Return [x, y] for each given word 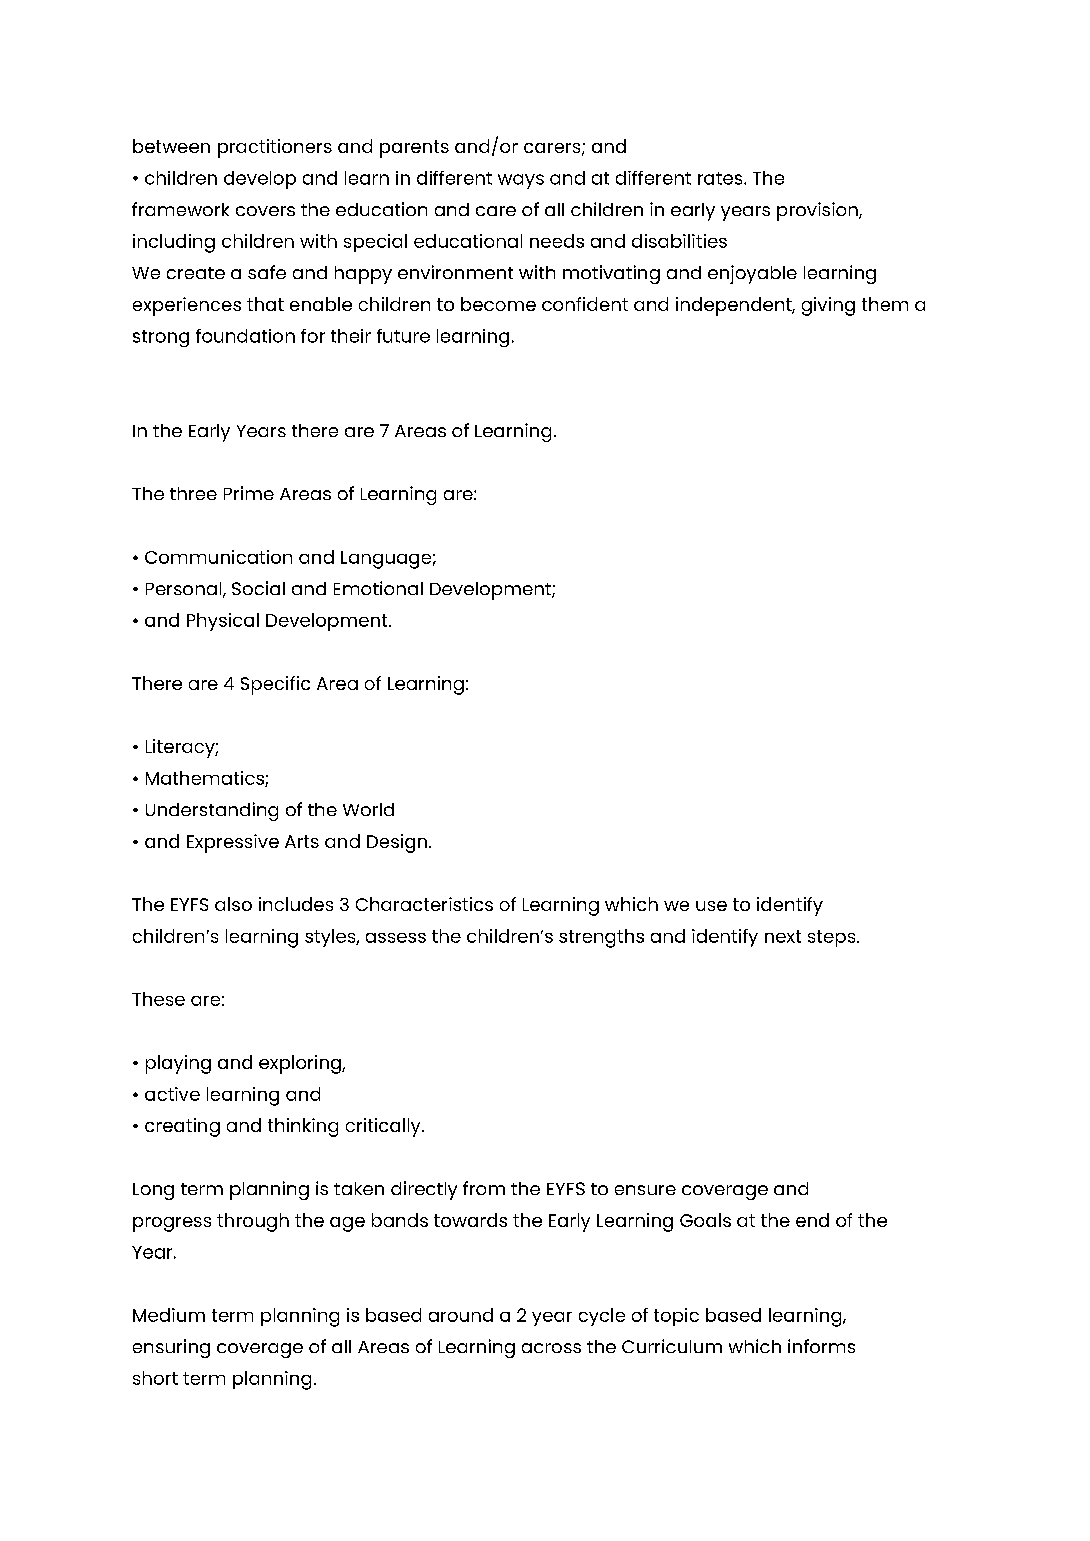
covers [265, 211]
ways [521, 181]
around [461, 1315]
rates [721, 178]
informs [821, 1346]
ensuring [171, 1348]
